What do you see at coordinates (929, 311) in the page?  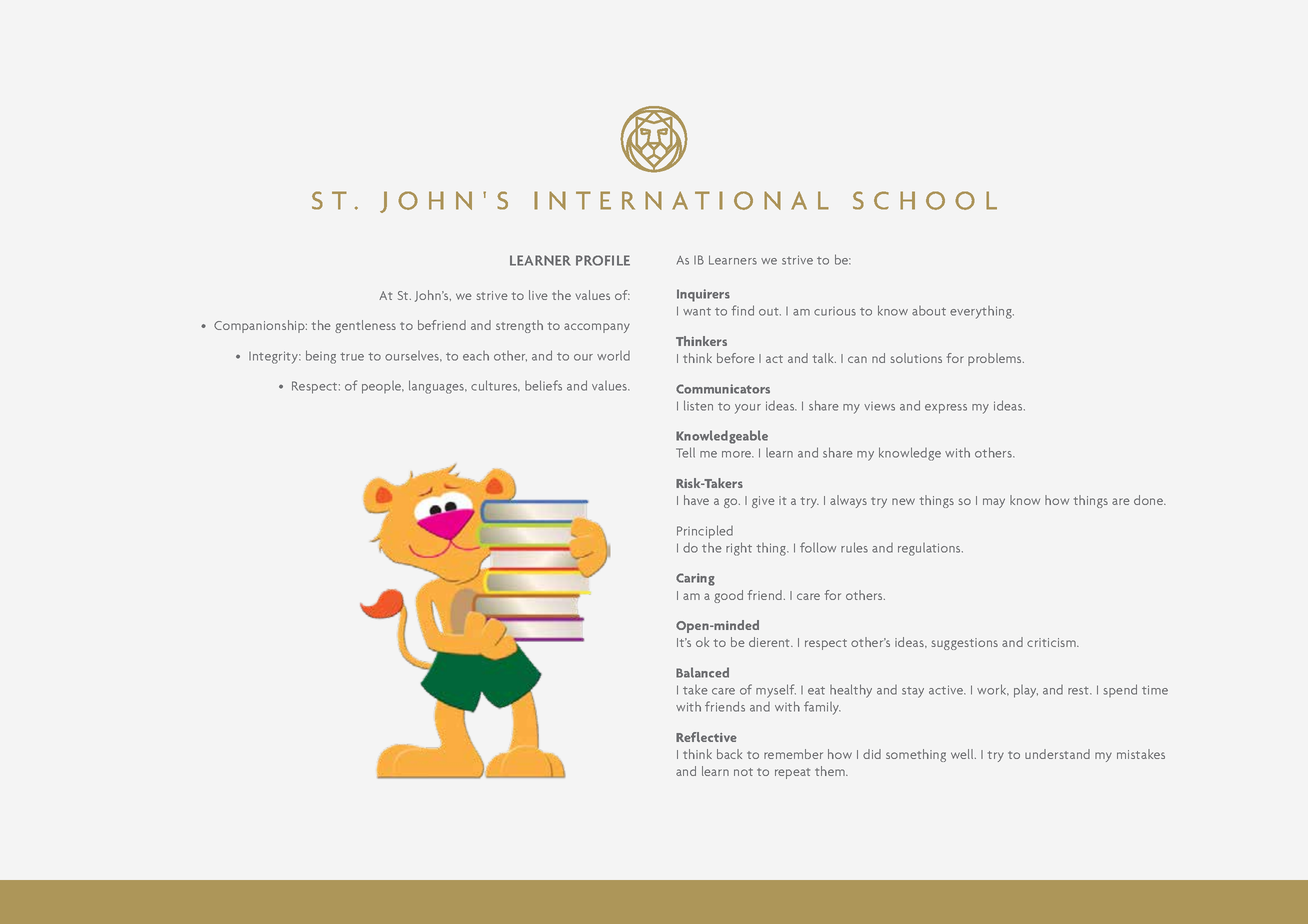 I see `about` at bounding box center [929, 311].
